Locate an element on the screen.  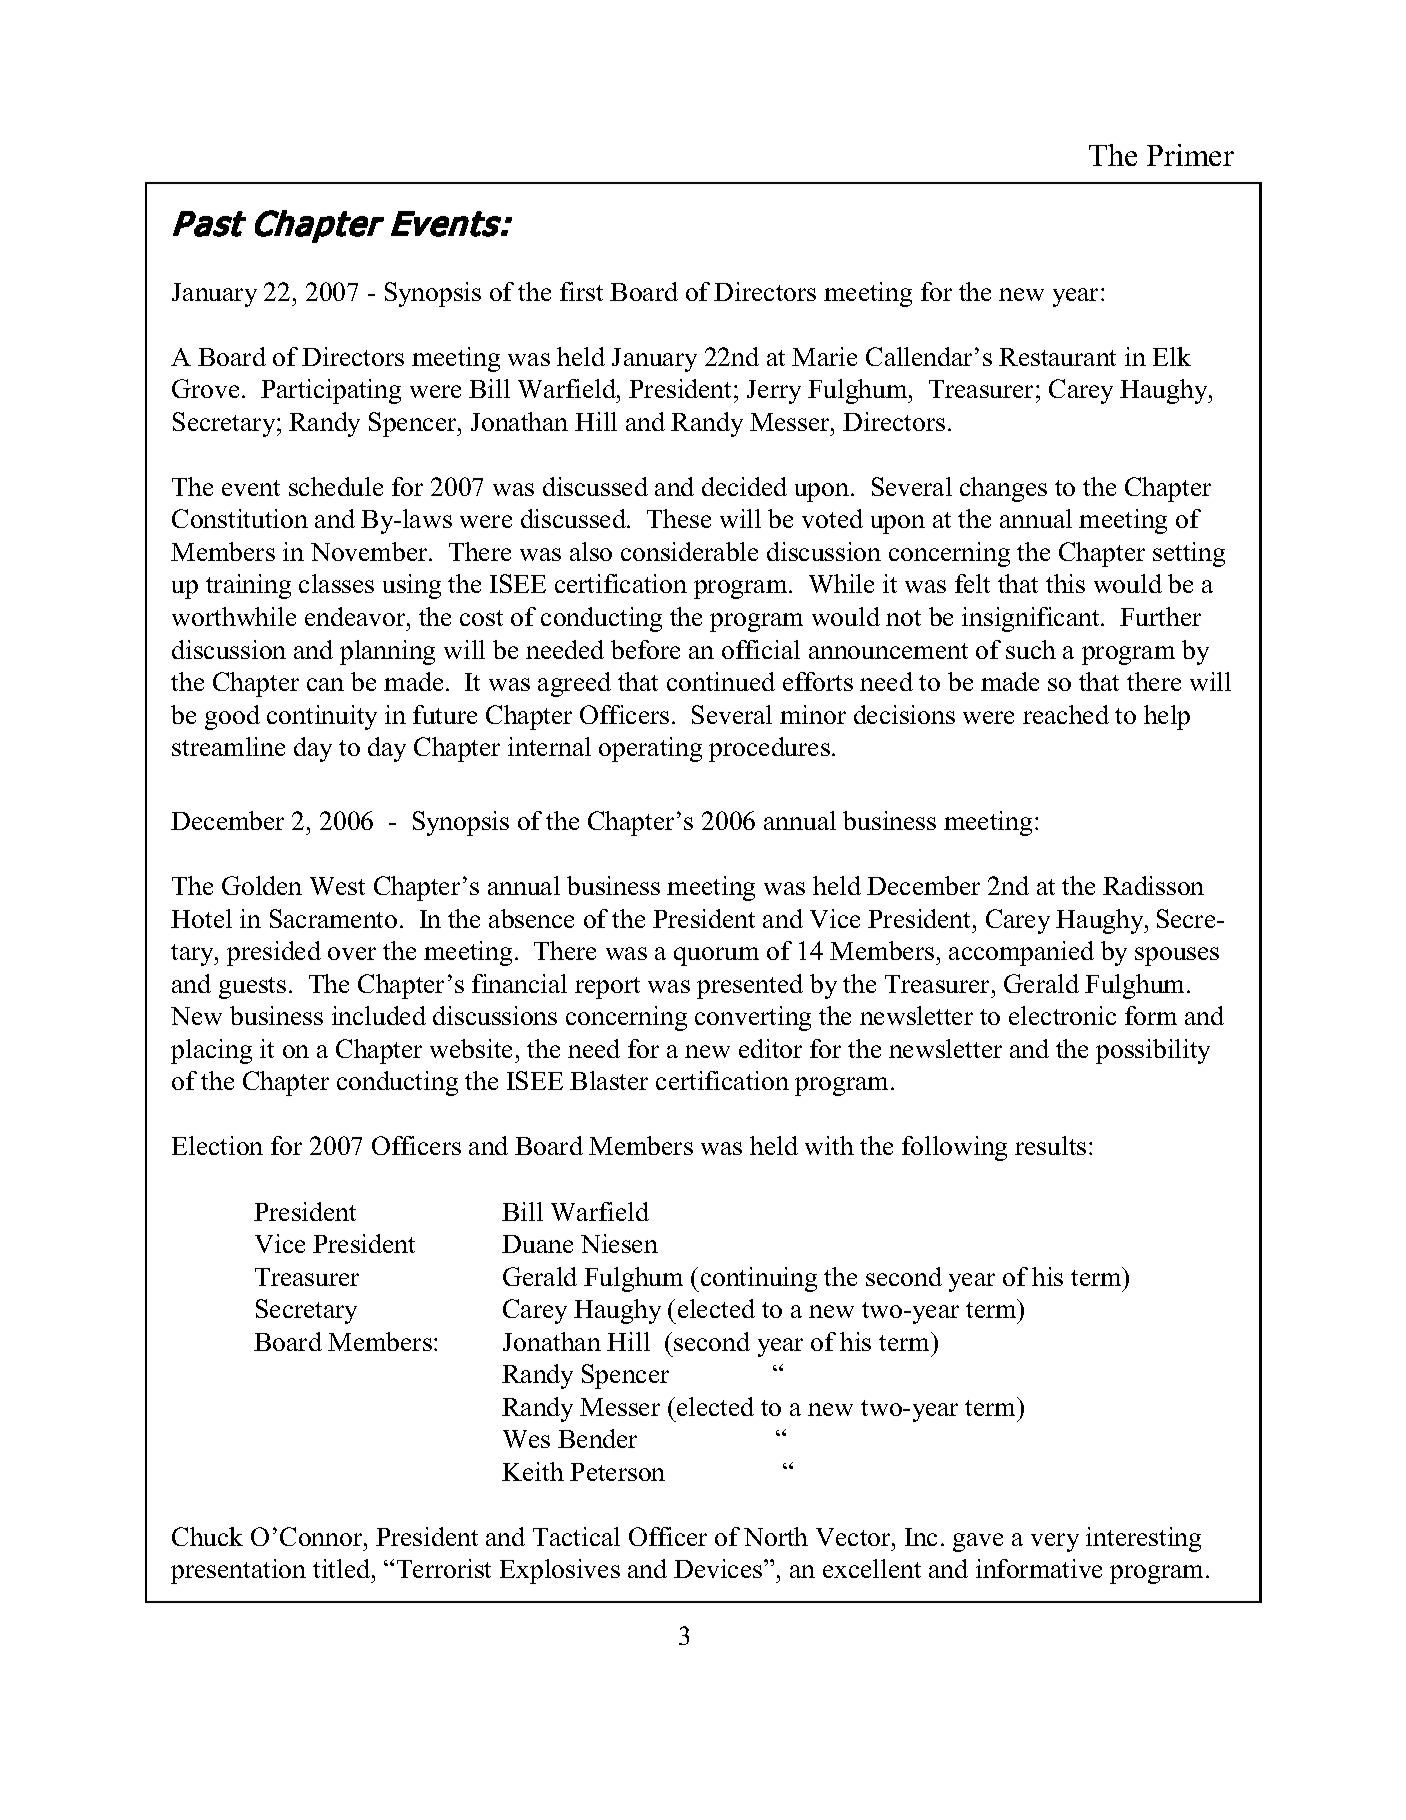
Election is located at coordinates (217, 1145).
